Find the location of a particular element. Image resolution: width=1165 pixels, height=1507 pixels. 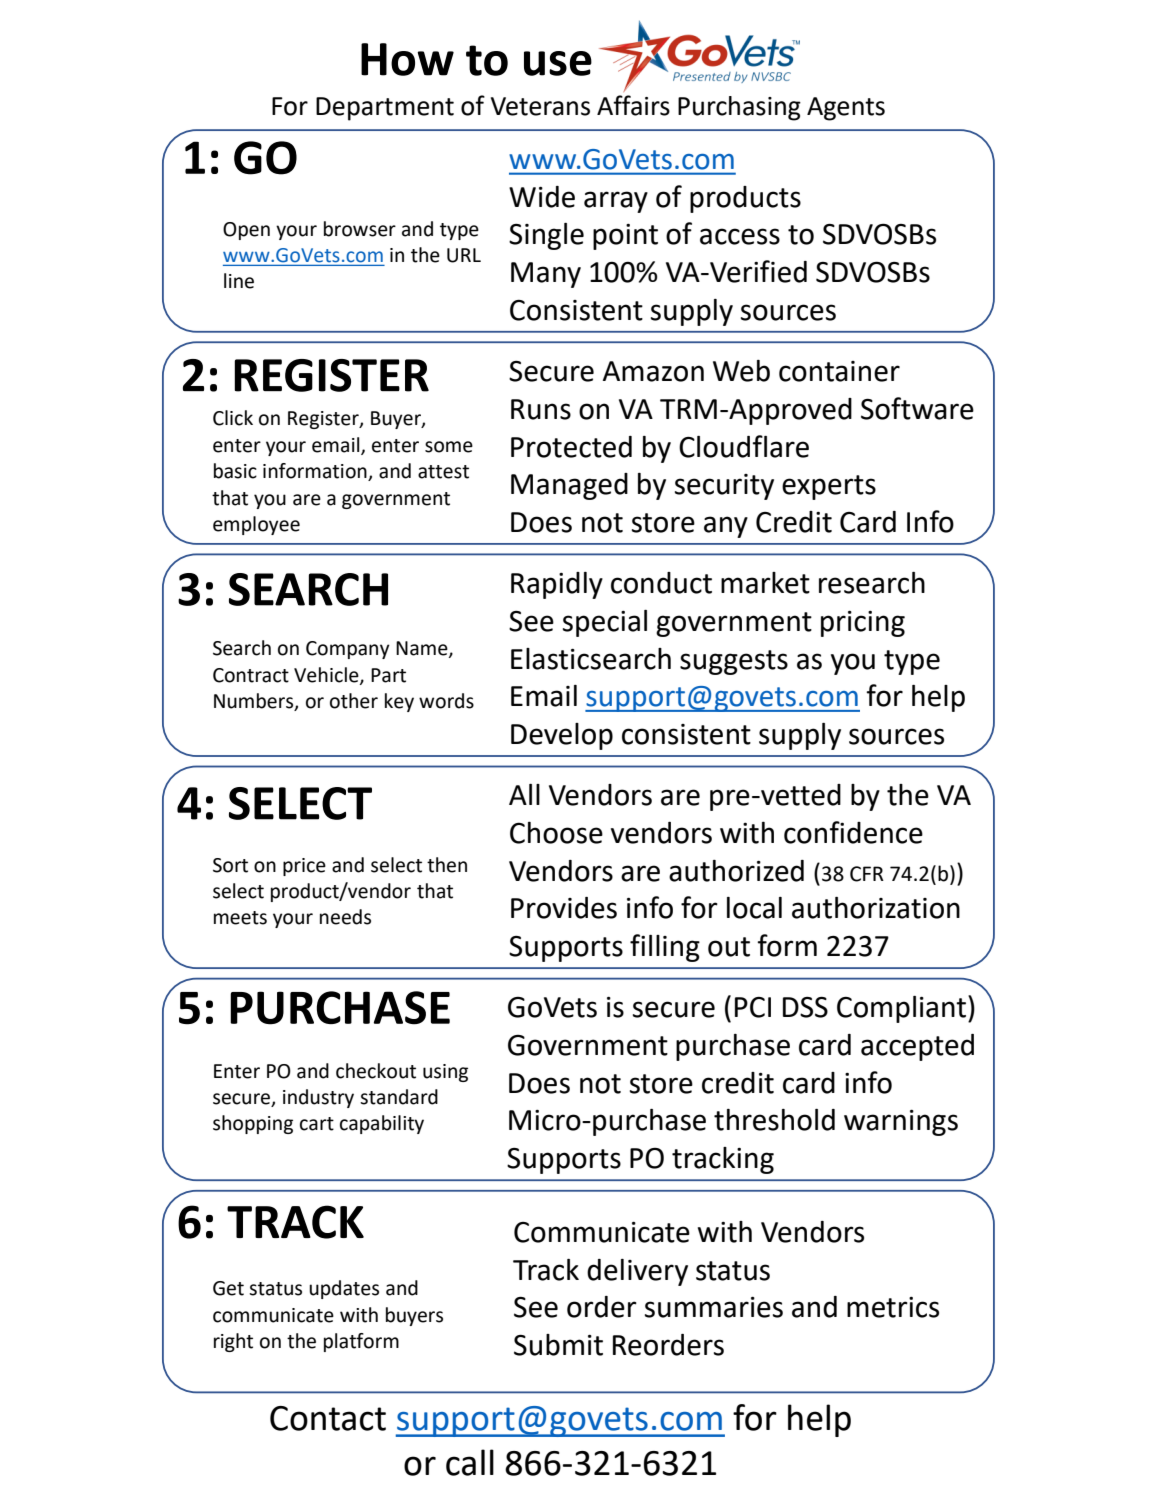

Veterans is located at coordinates (540, 106).
